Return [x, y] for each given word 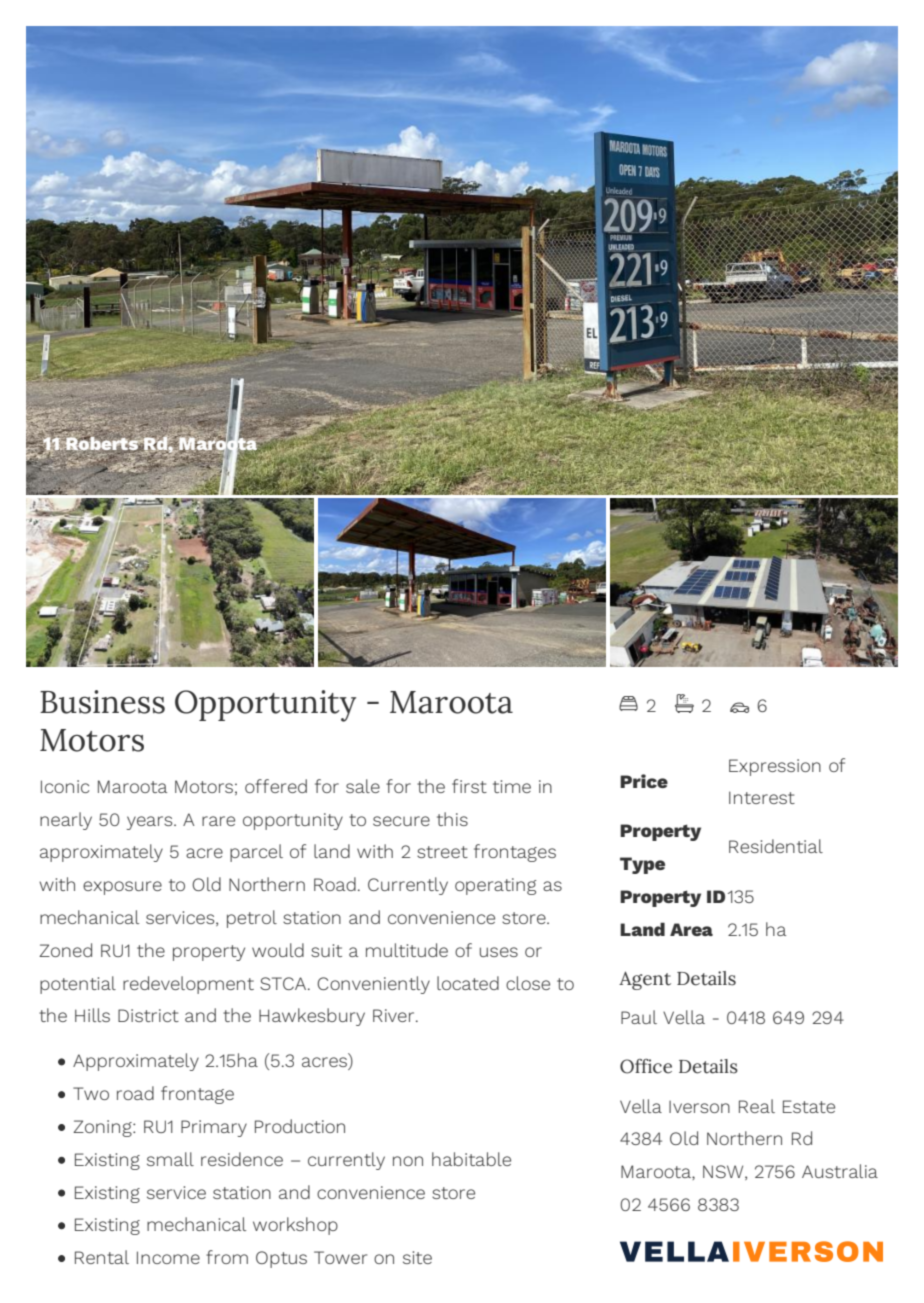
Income [168, 1257]
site [417, 1257]
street [442, 852]
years [151, 823]
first [469, 786]
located [468, 983]
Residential [776, 846]
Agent [645, 980]
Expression [775, 767]
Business [102, 702]
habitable [471, 1159]
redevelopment [188, 985]
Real [757, 1106]
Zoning [103, 1128]
